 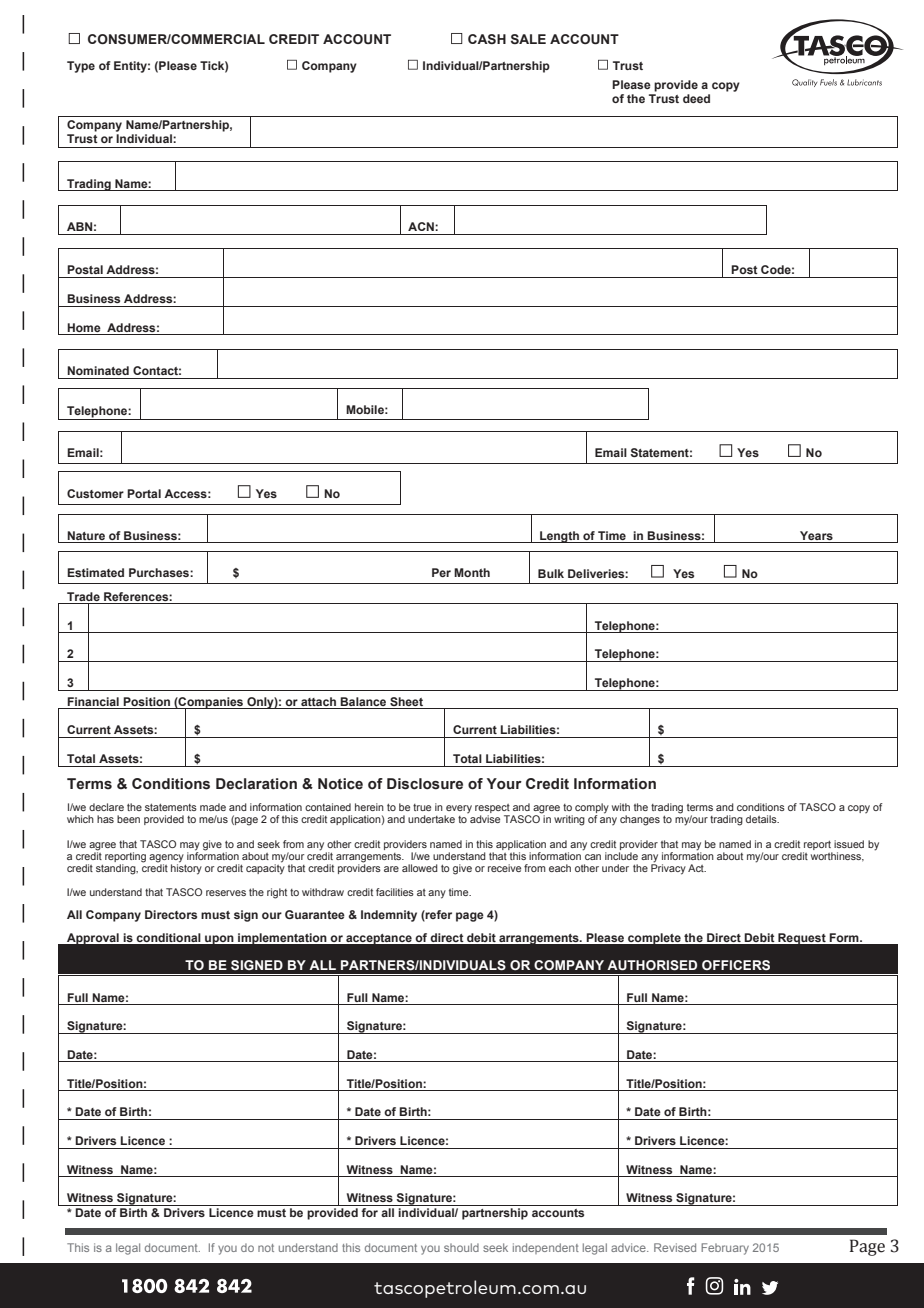 I want to click on should, so click(x=461, y=1247).
